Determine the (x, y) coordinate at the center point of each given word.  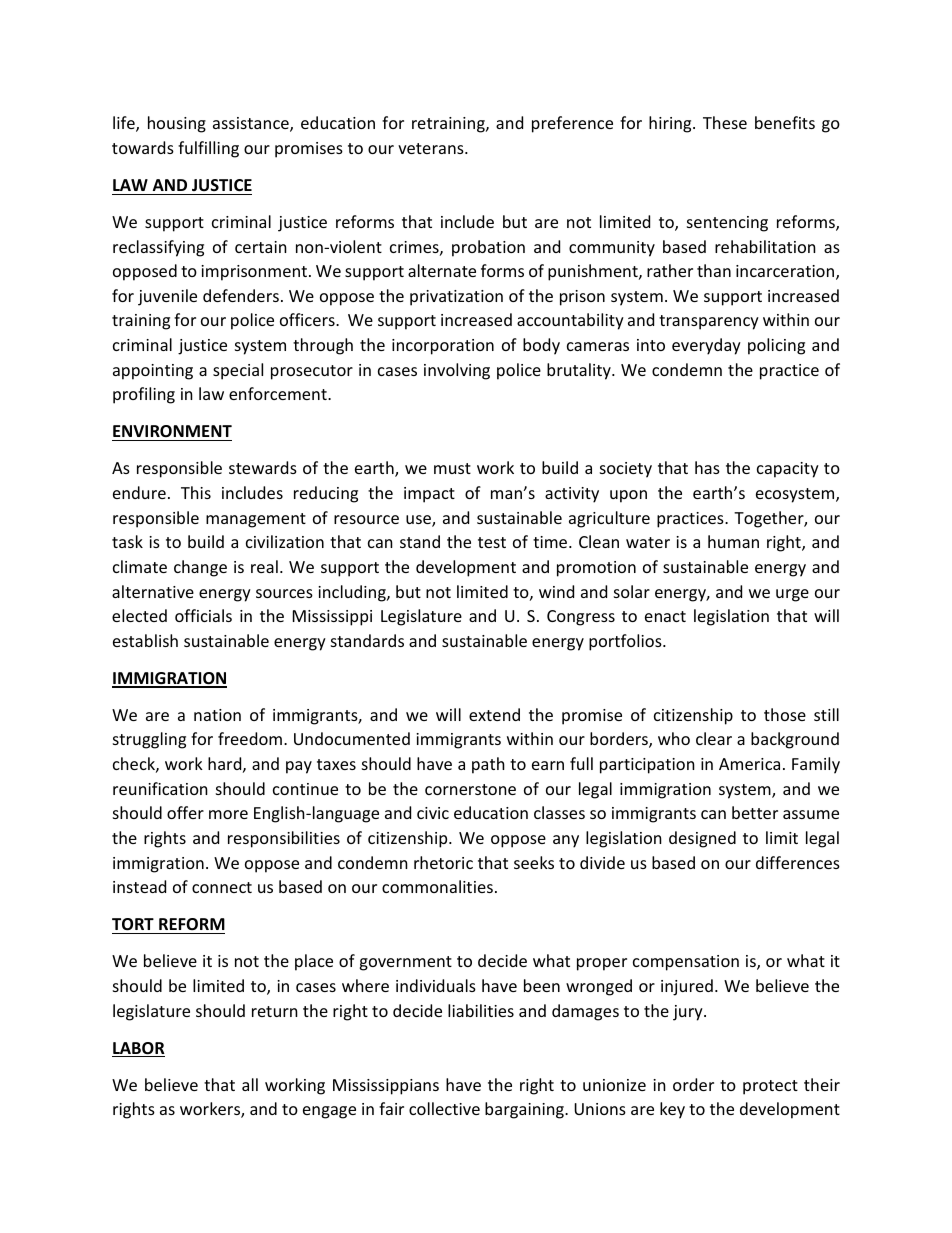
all (250, 1084)
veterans (432, 148)
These (725, 122)
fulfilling (208, 149)
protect (770, 1087)
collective (444, 1108)
